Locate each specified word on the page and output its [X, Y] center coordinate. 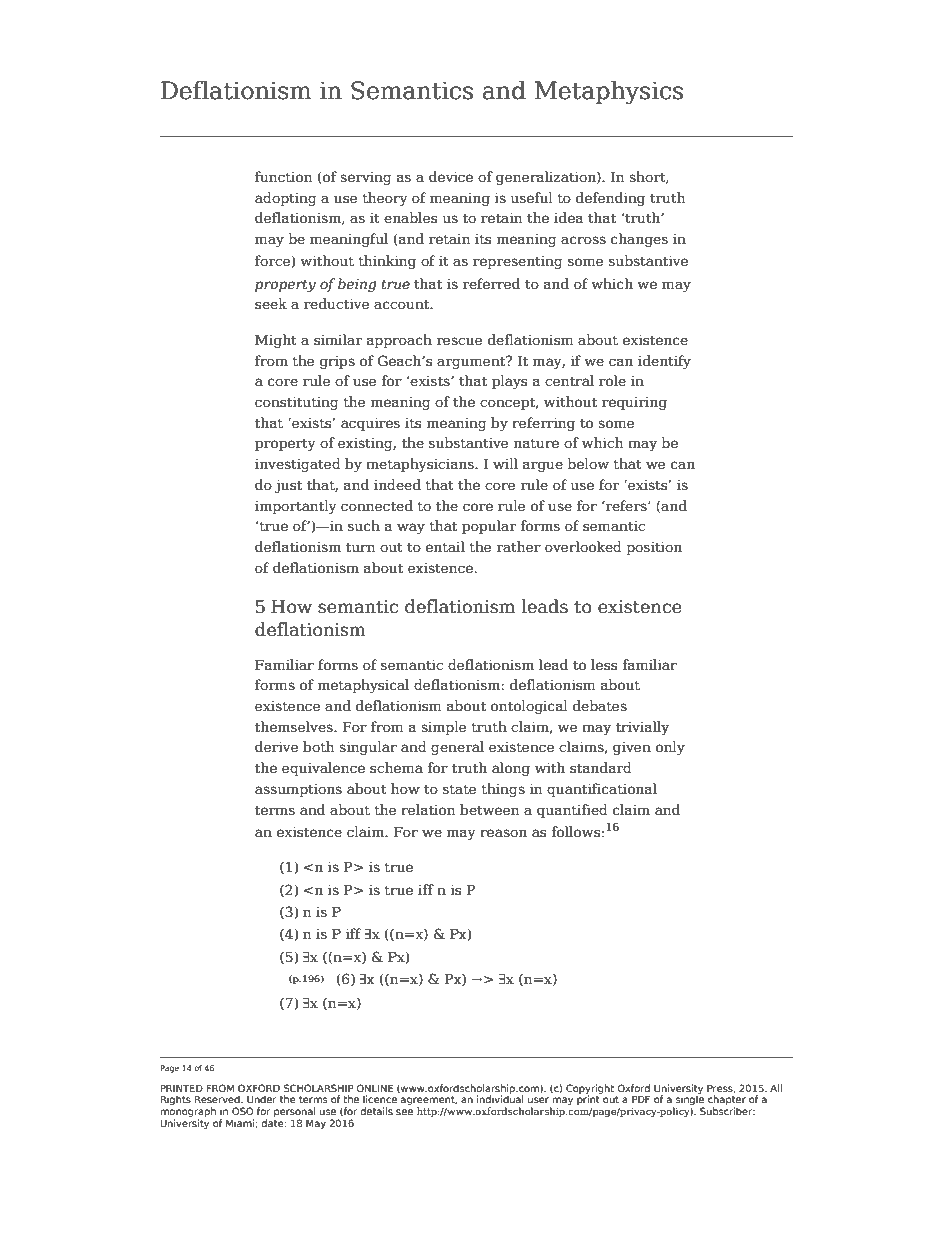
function [283, 177]
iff [426, 889]
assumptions [298, 790]
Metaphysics [608, 92]
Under [262, 1099]
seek [271, 304]
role [612, 381]
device [451, 177]
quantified [572, 811]
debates [600, 706]
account [403, 304]
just [288, 486]
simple [443, 728]
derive [276, 747]
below [588, 464]
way [411, 528]
